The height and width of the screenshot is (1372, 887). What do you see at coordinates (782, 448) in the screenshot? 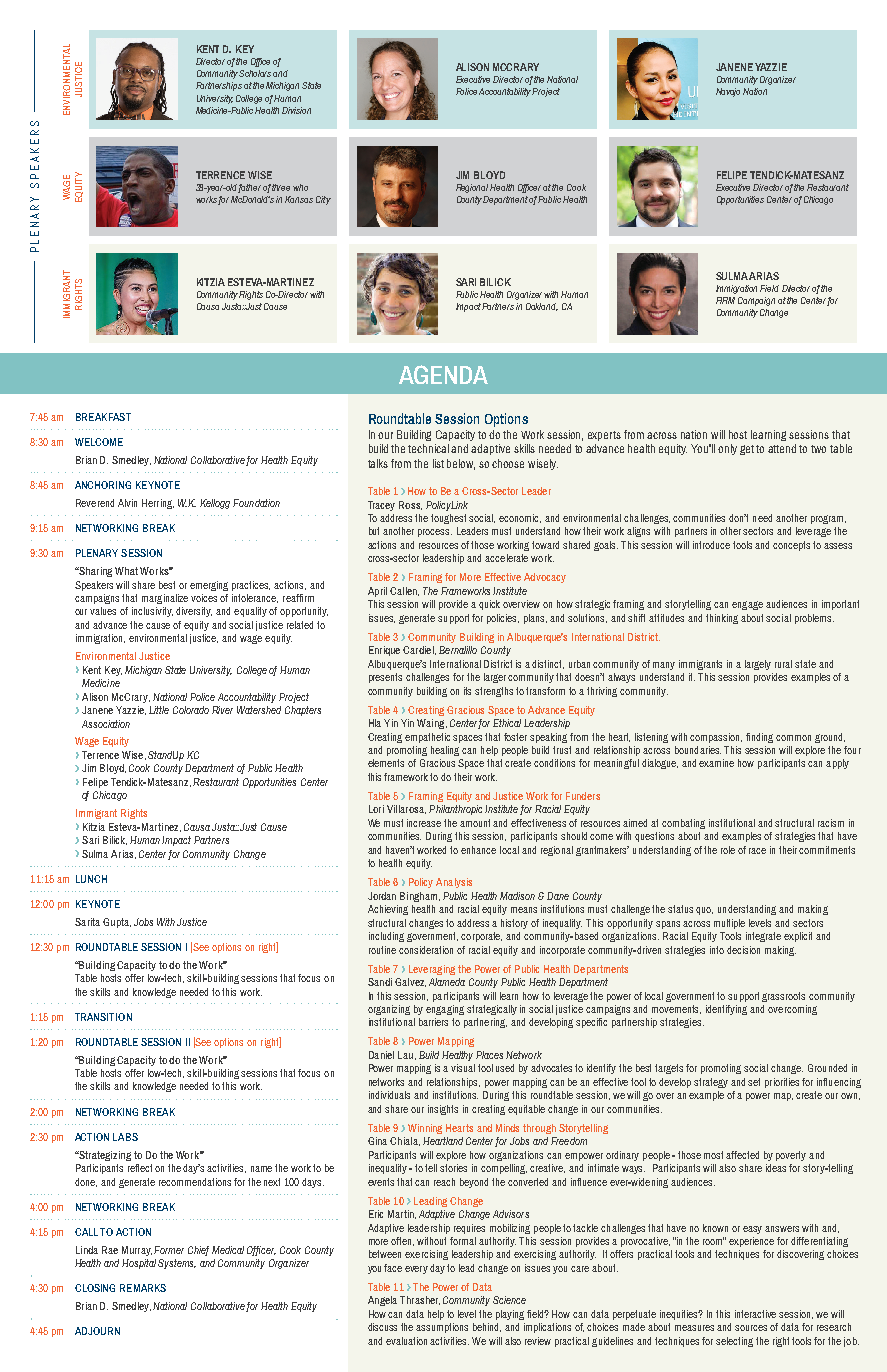
I see `attend` at bounding box center [782, 448].
